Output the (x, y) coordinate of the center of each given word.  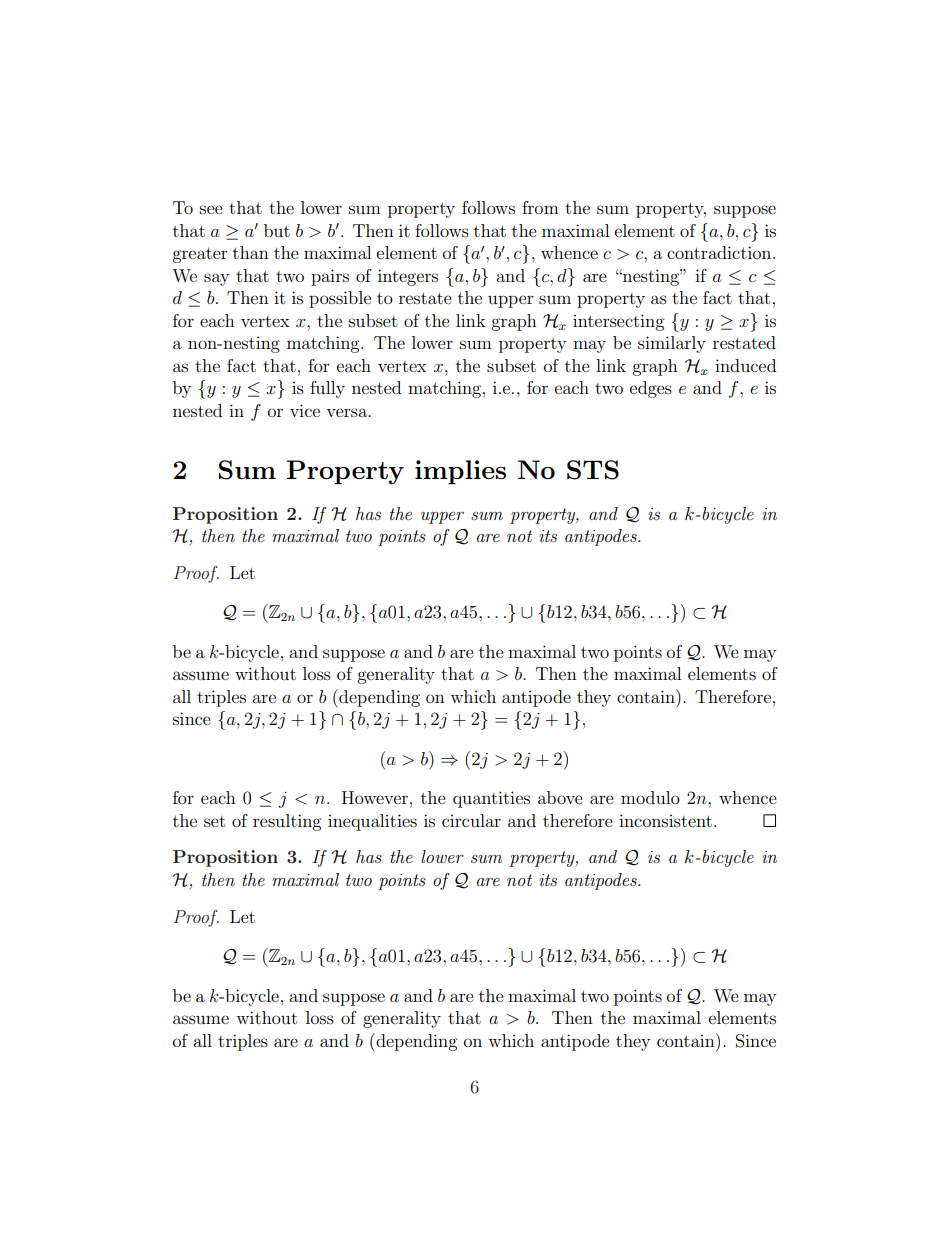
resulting (287, 822)
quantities (491, 799)
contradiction (720, 252)
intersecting (618, 322)
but (277, 230)
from (540, 207)
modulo (650, 797)
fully (327, 389)
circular (471, 820)
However (375, 797)
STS (593, 470)
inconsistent (665, 820)
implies (460, 472)
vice (305, 410)
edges (651, 389)
